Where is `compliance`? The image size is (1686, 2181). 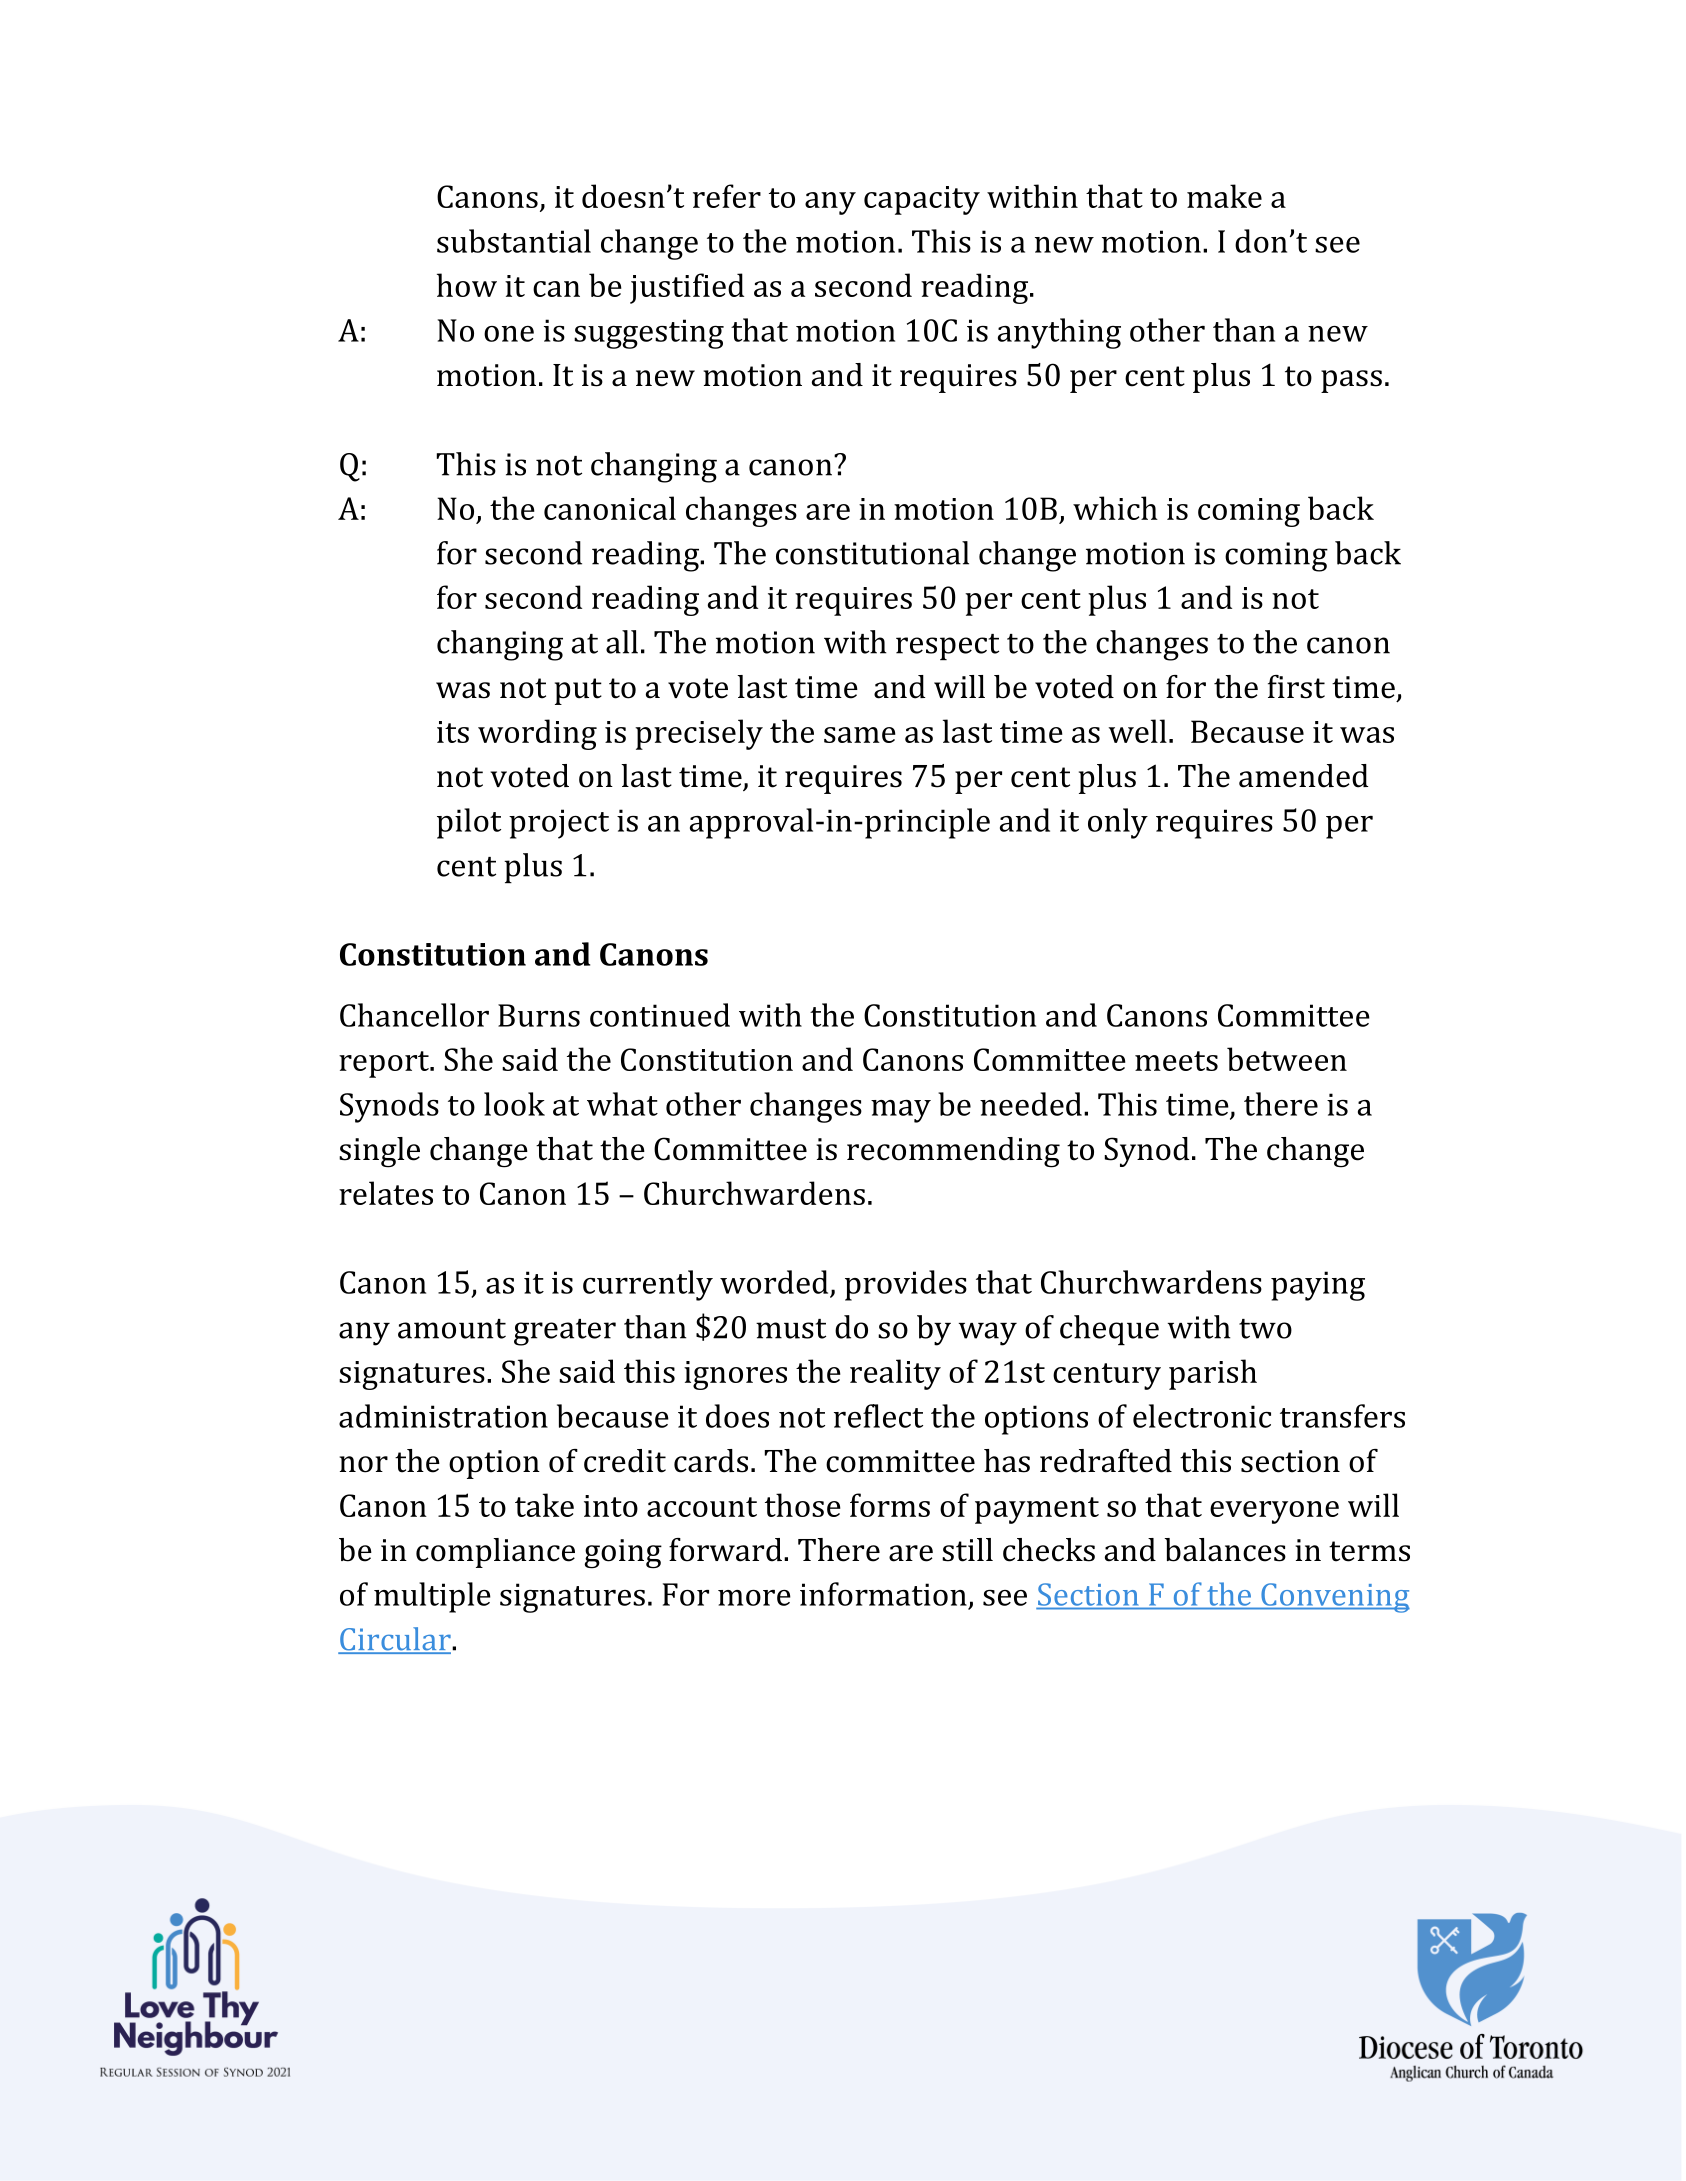 compliance is located at coordinates (495, 1553).
